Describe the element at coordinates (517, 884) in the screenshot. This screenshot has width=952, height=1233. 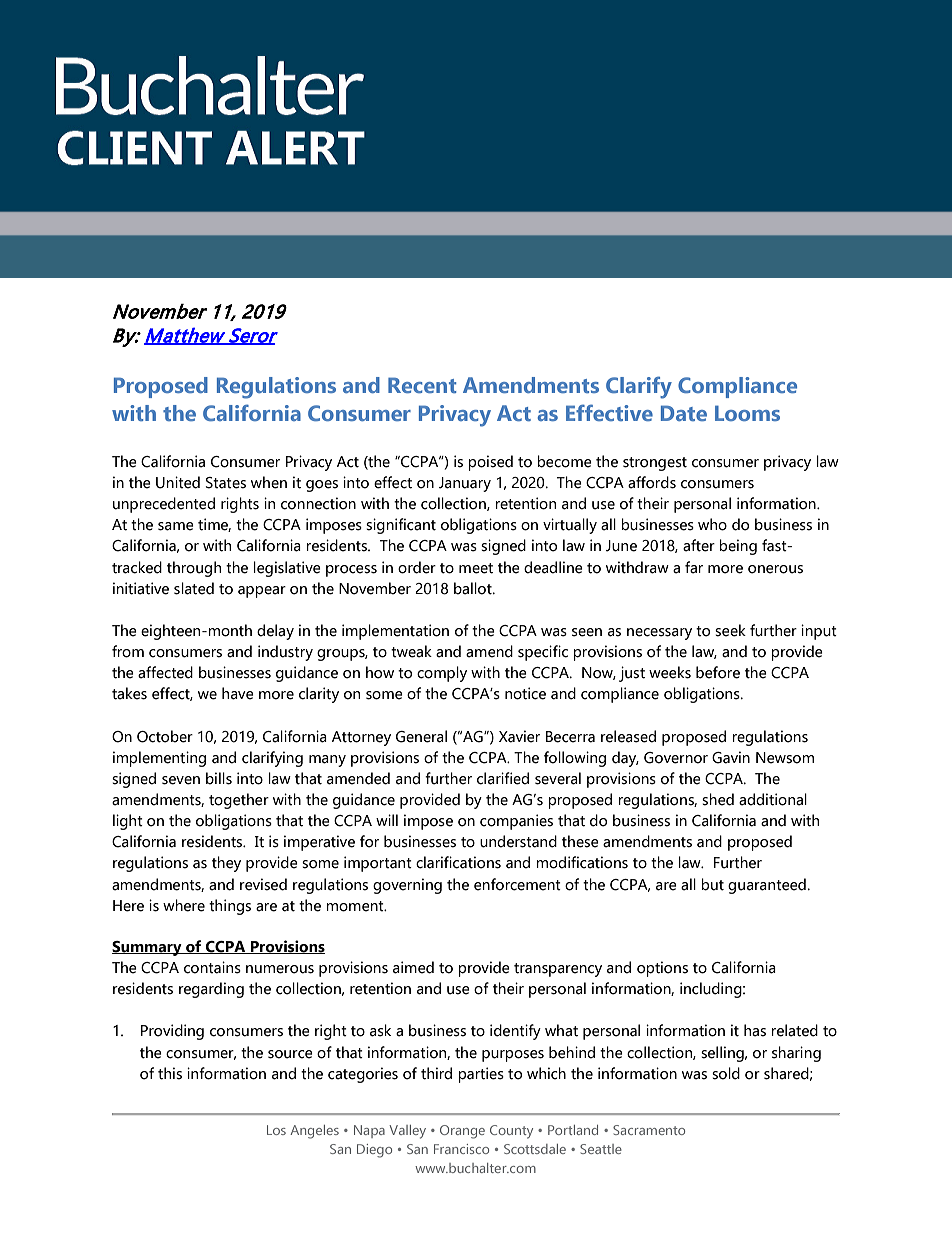
I see `enforcement` at that location.
